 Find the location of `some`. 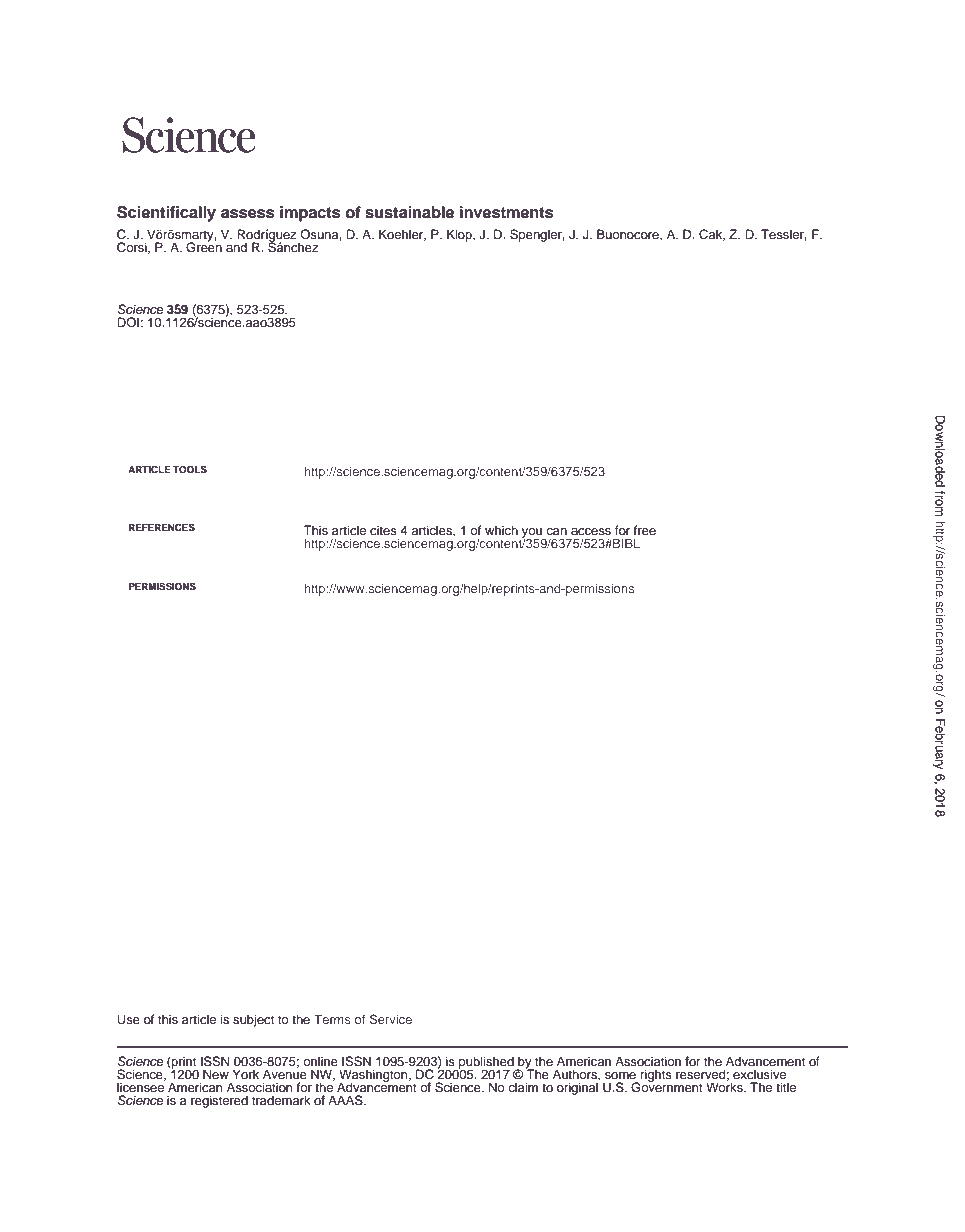

some is located at coordinates (620, 1075).
